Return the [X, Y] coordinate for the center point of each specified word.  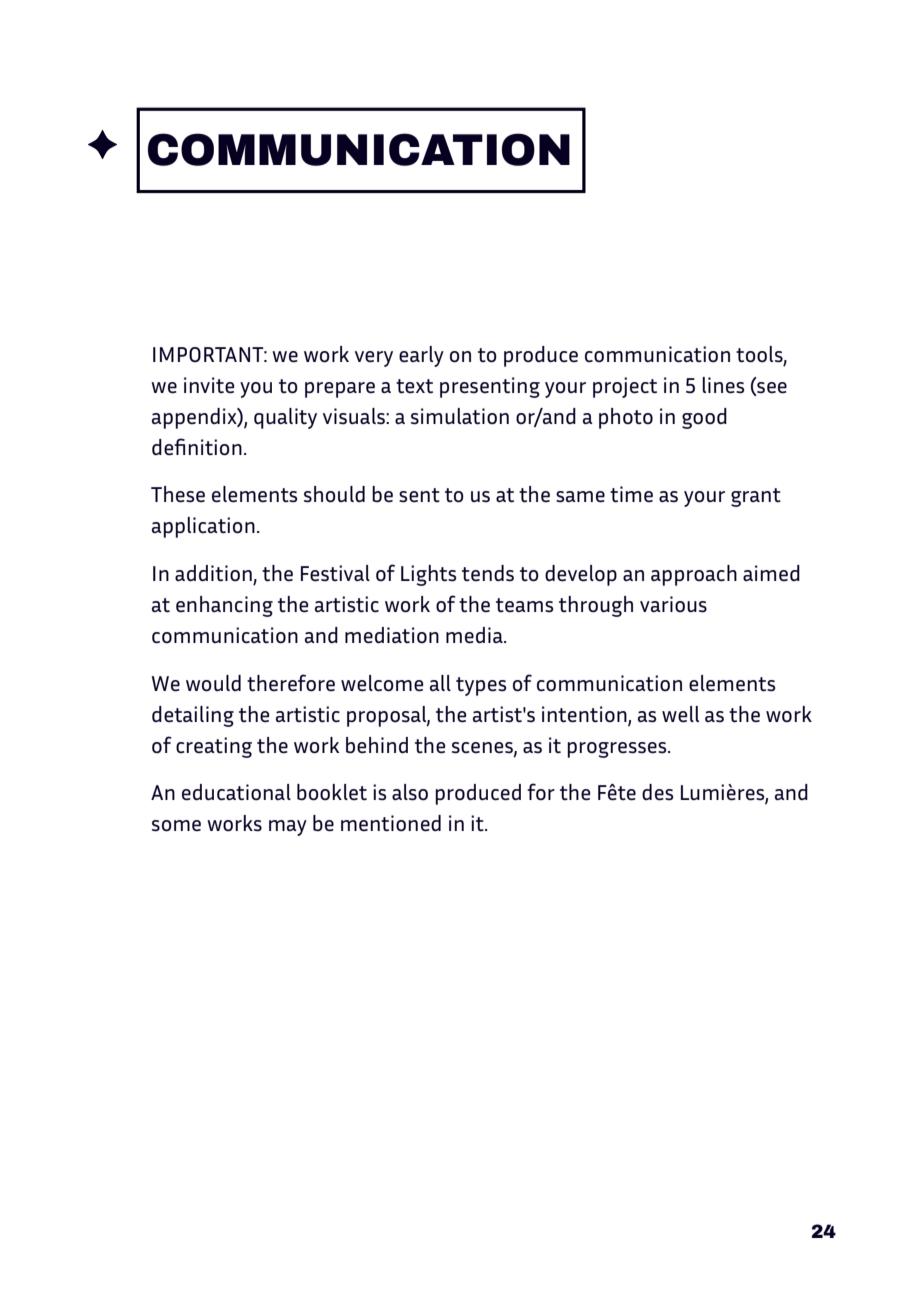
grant [756, 497]
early [421, 356]
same [580, 497]
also [410, 792]
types [481, 686]
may [288, 828]
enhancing [224, 606]
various [673, 604]
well [680, 714]
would [213, 683]
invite [209, 385]
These [178, 494]
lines [723, 385]
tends [488, 573]
